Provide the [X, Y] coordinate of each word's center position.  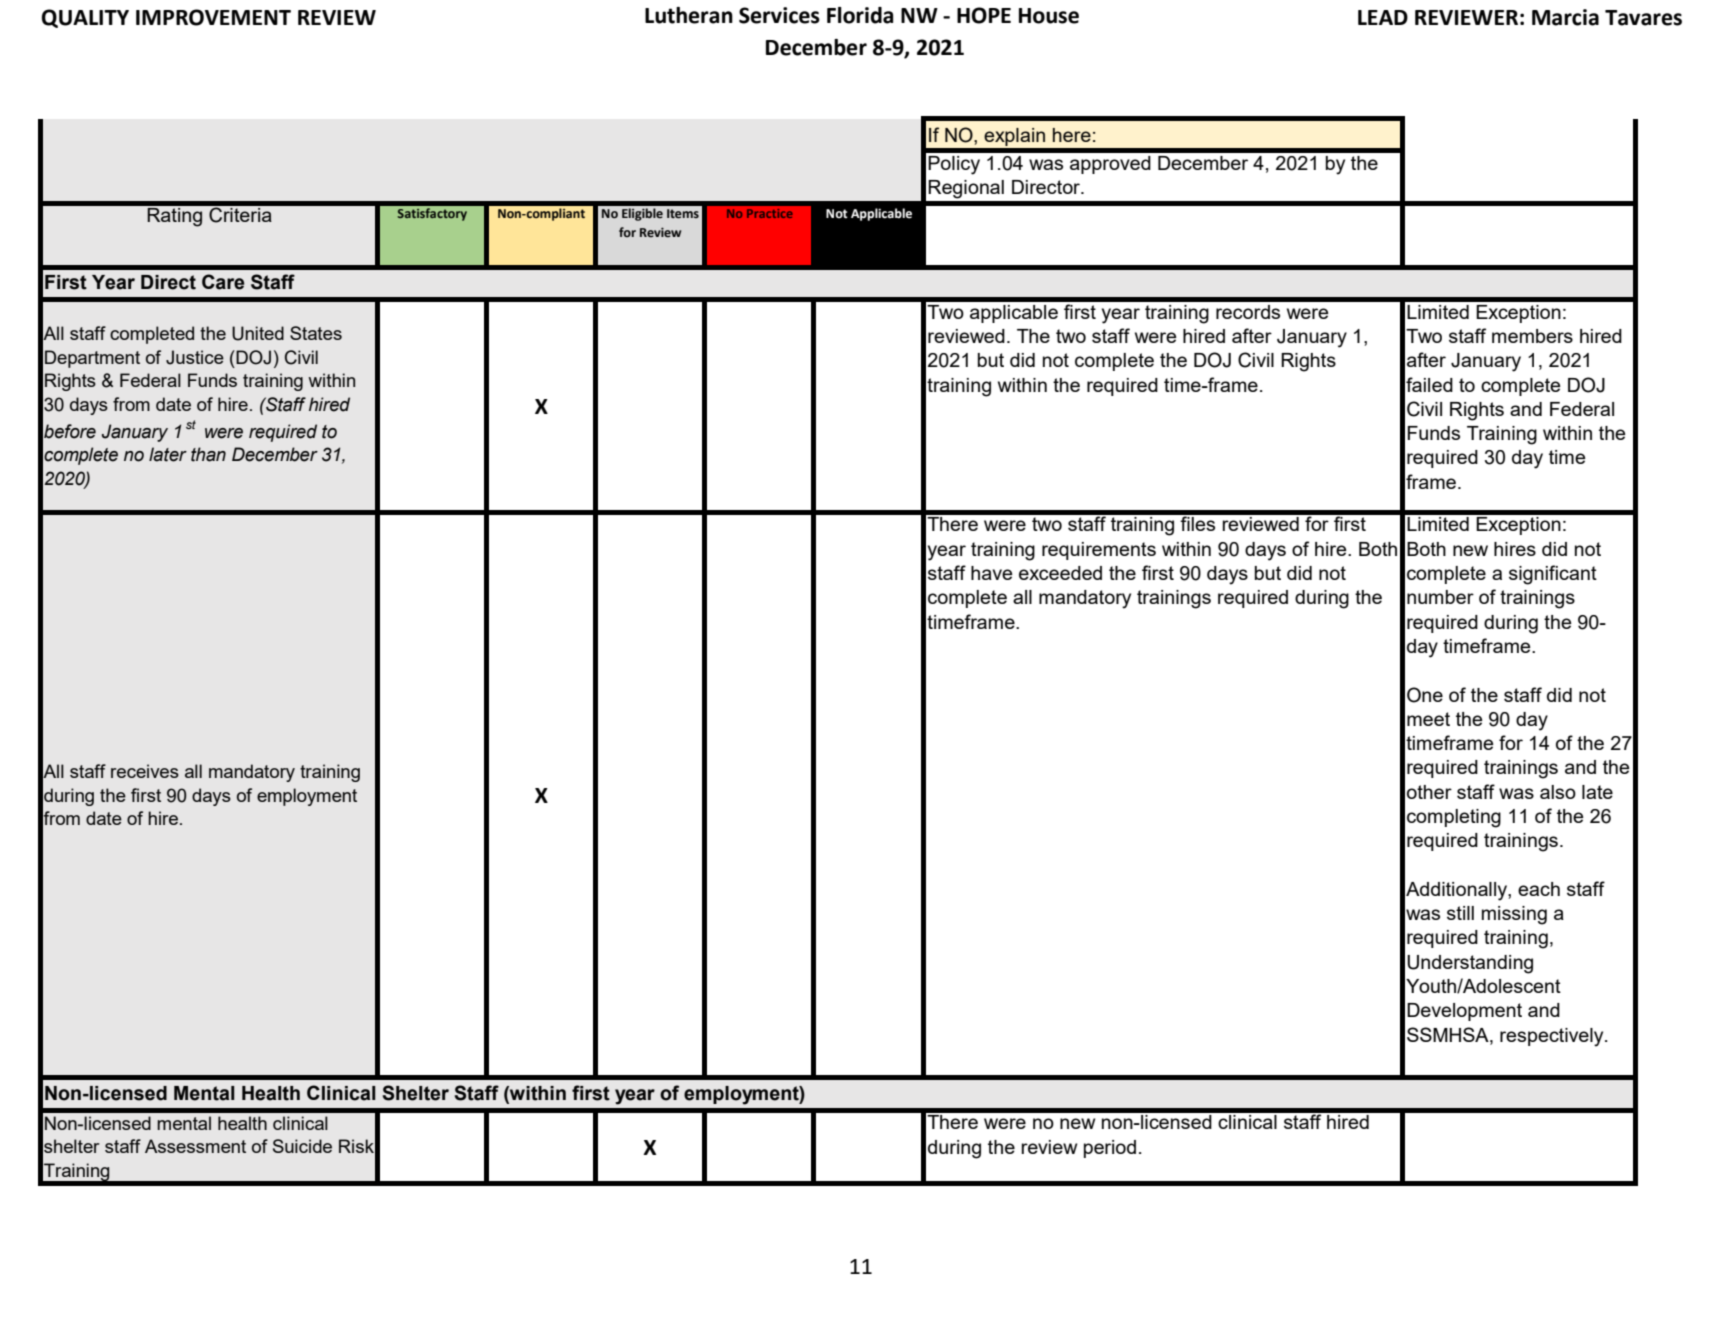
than [208, 454]
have [991, 573]
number [1440, 597]
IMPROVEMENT [213, 17]
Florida [860, 15]
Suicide [302, 1146]
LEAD [1383, 17]
